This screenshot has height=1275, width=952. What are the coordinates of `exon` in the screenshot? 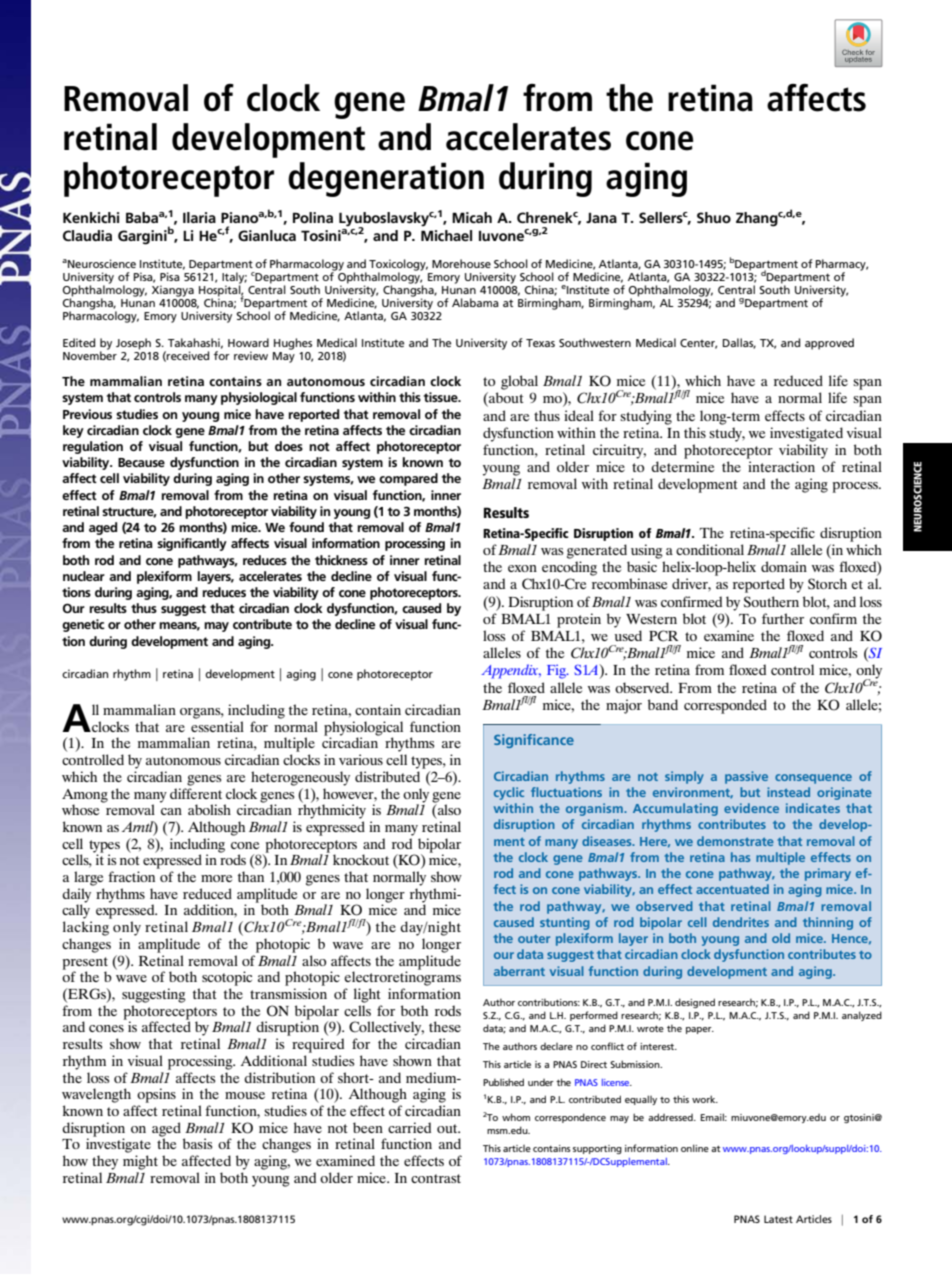 It's located at (522, 568).
